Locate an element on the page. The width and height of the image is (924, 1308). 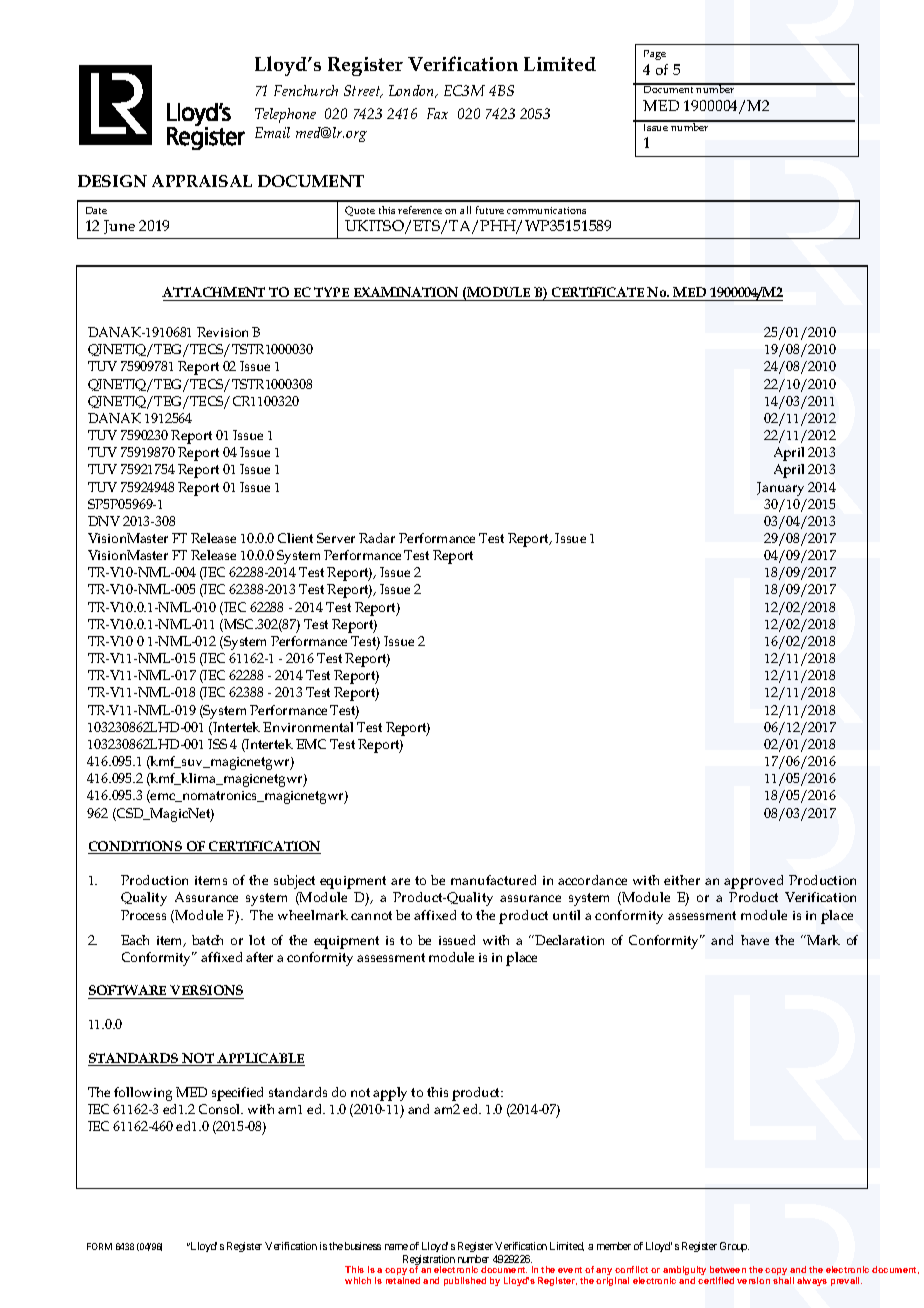
Email is located at coordinates (272, 132).
